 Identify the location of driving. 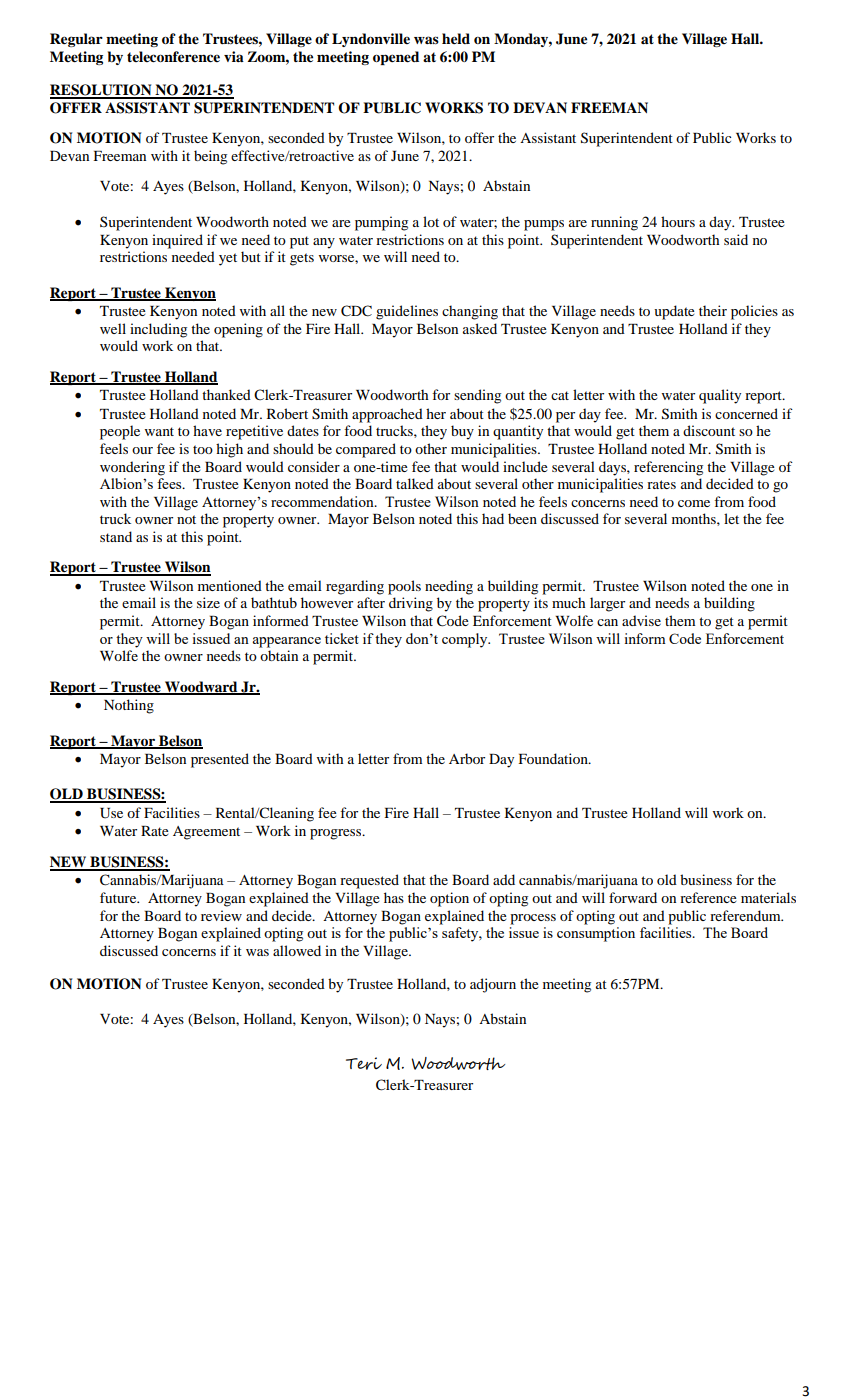
(411, 604).
